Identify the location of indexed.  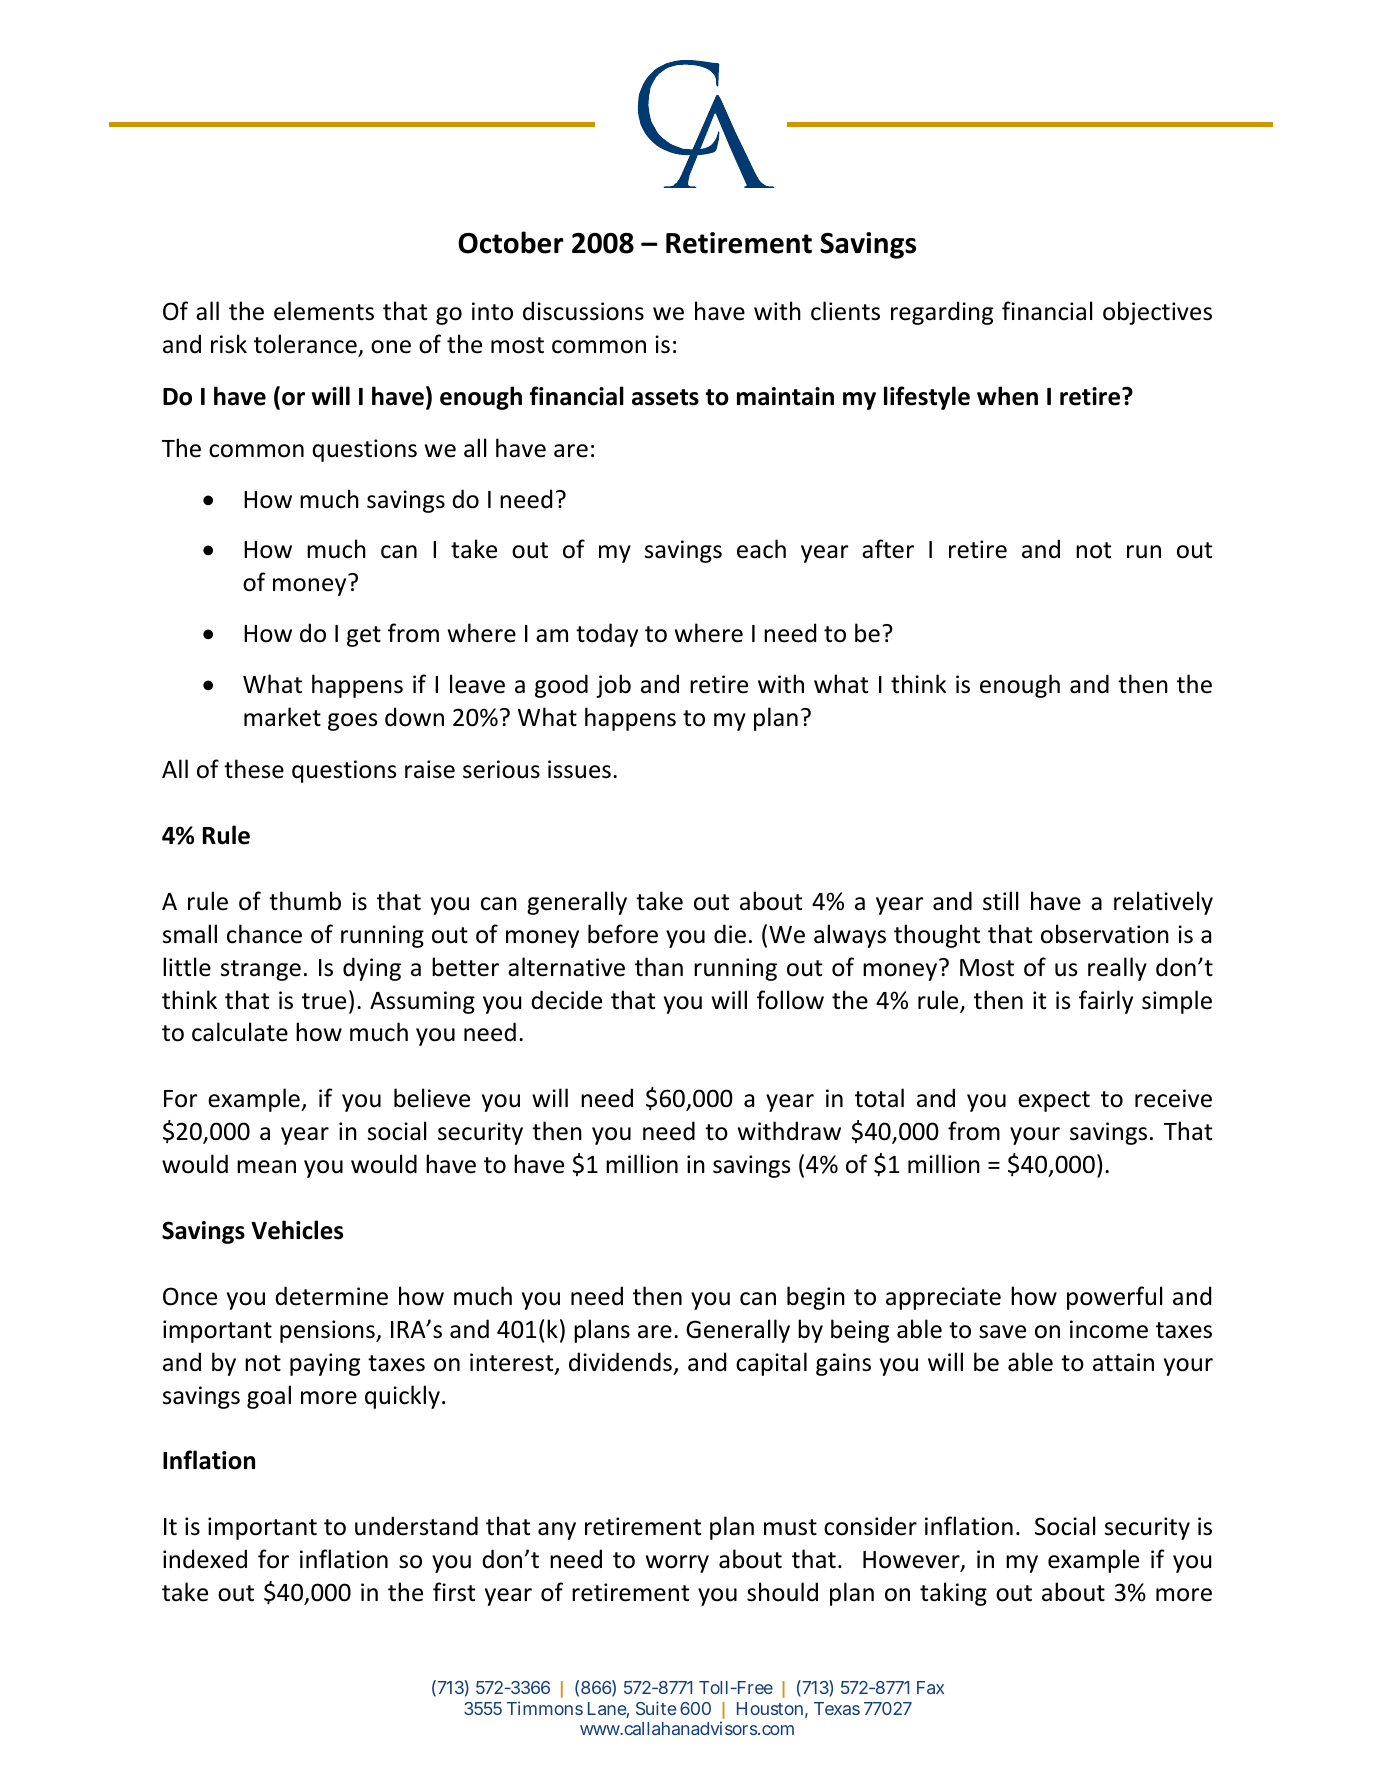
(205, 1559).
